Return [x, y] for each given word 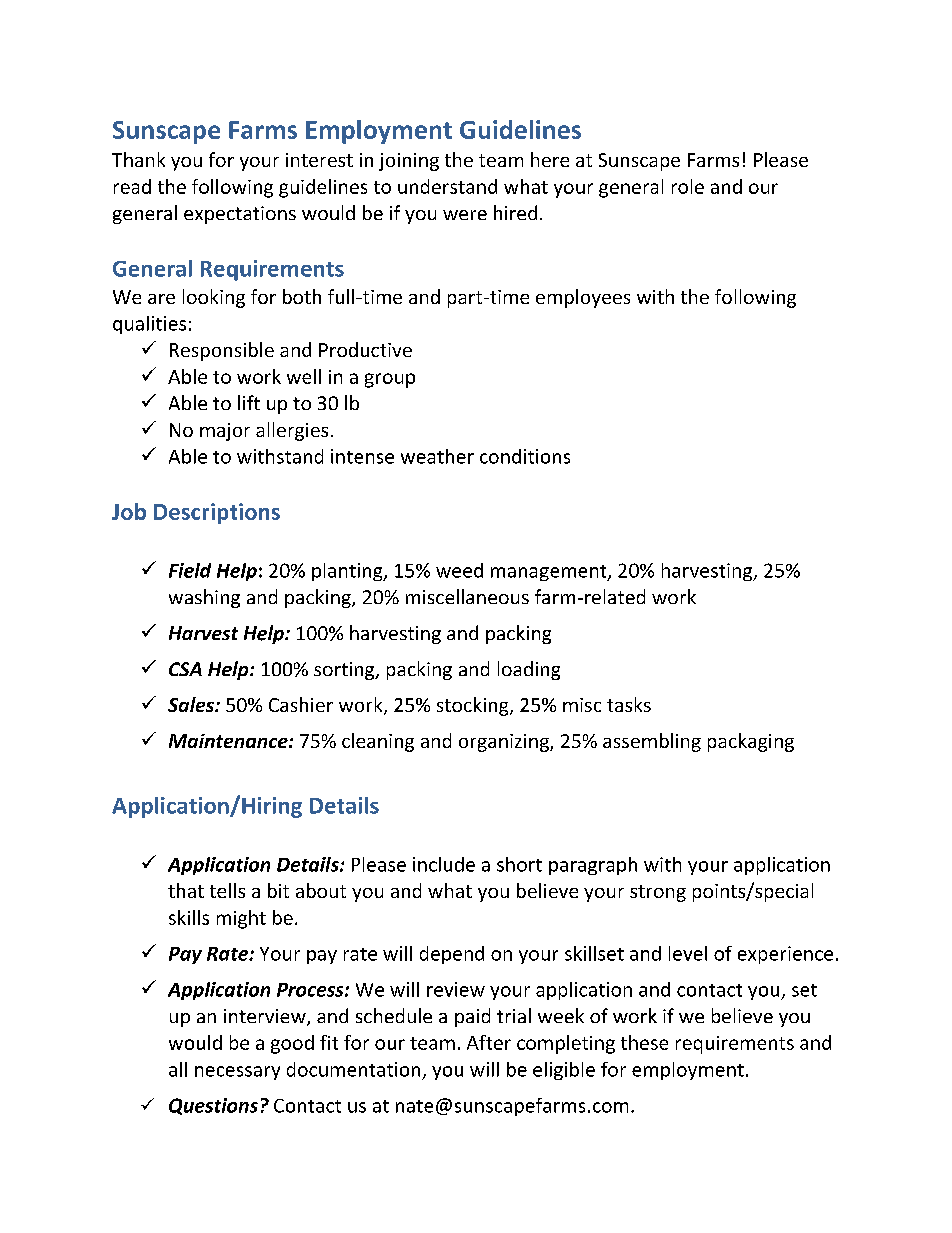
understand [447, 186]
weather [437, 456]
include [444, 864]
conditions [525, 456]
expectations [240, 215]
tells [227, 890]
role [688, 186]
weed [459, 570]
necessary [237, 1073]
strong [658, 893]
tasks [629, 704]
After [489, 1042]
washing [204, 598]
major [225, 432]
